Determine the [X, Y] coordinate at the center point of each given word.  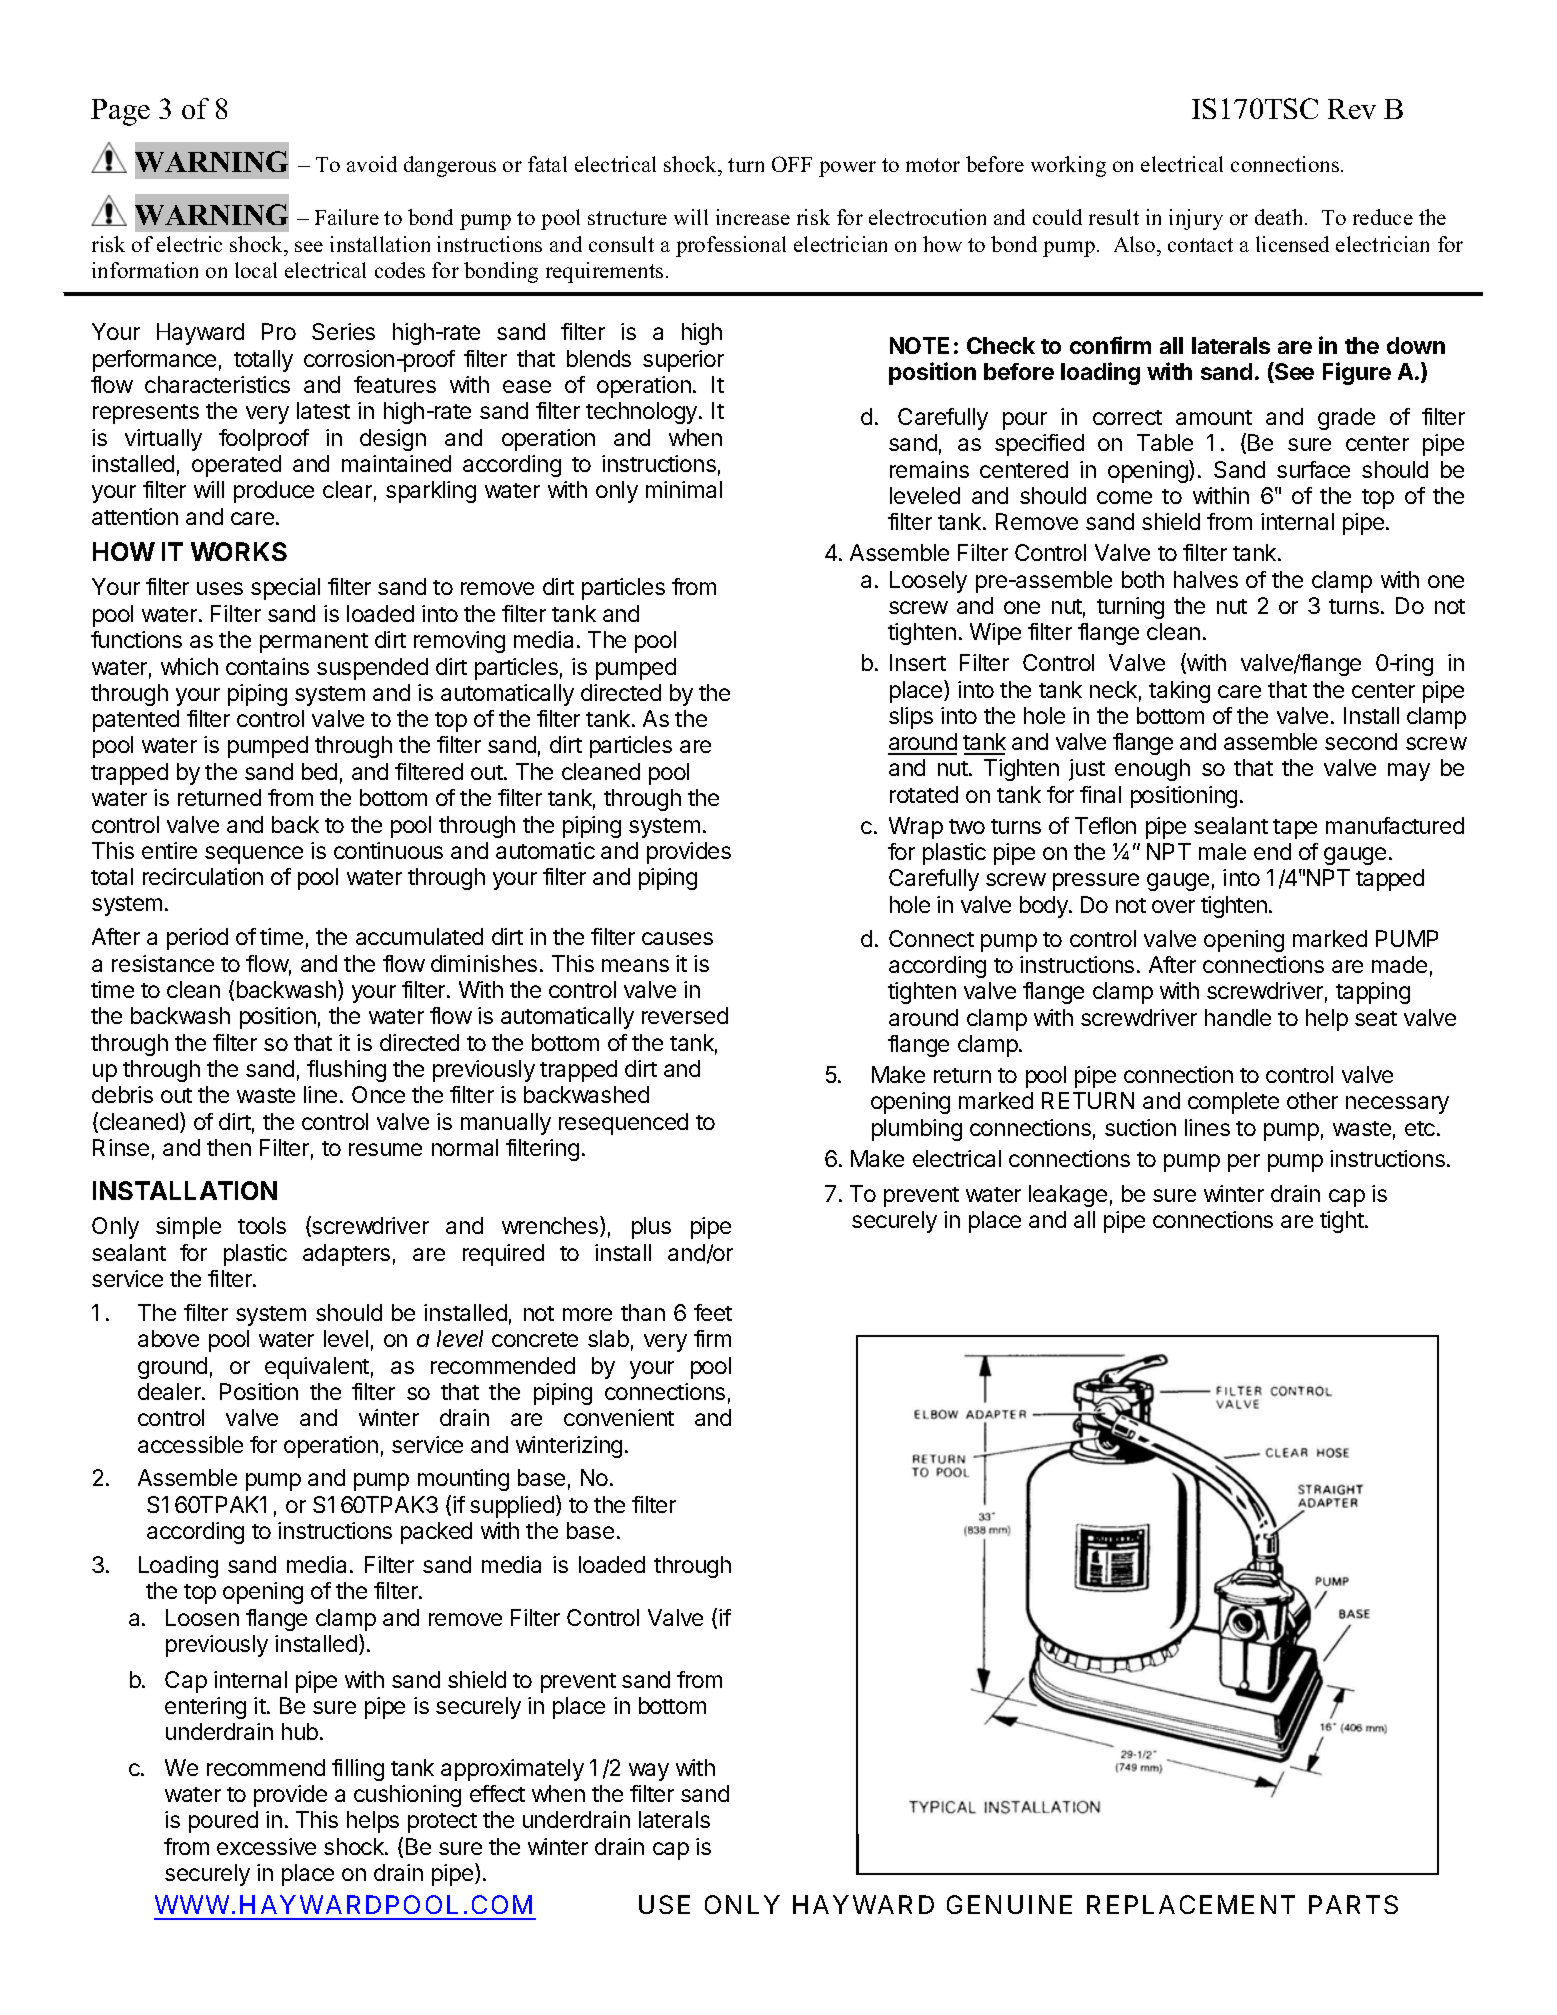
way [649, 1772]
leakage [1068, 1196]
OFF [792, 164]
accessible [190, 1444]
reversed [685, 1015]
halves [1206, 579]
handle [1238, 1017]
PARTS [1353, 1904]
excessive [266, 1846]
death [1280, 217]
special [285, 589]
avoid [372, 164]
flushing [346, 1071]
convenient [619, 1417]
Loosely [928, 582]
